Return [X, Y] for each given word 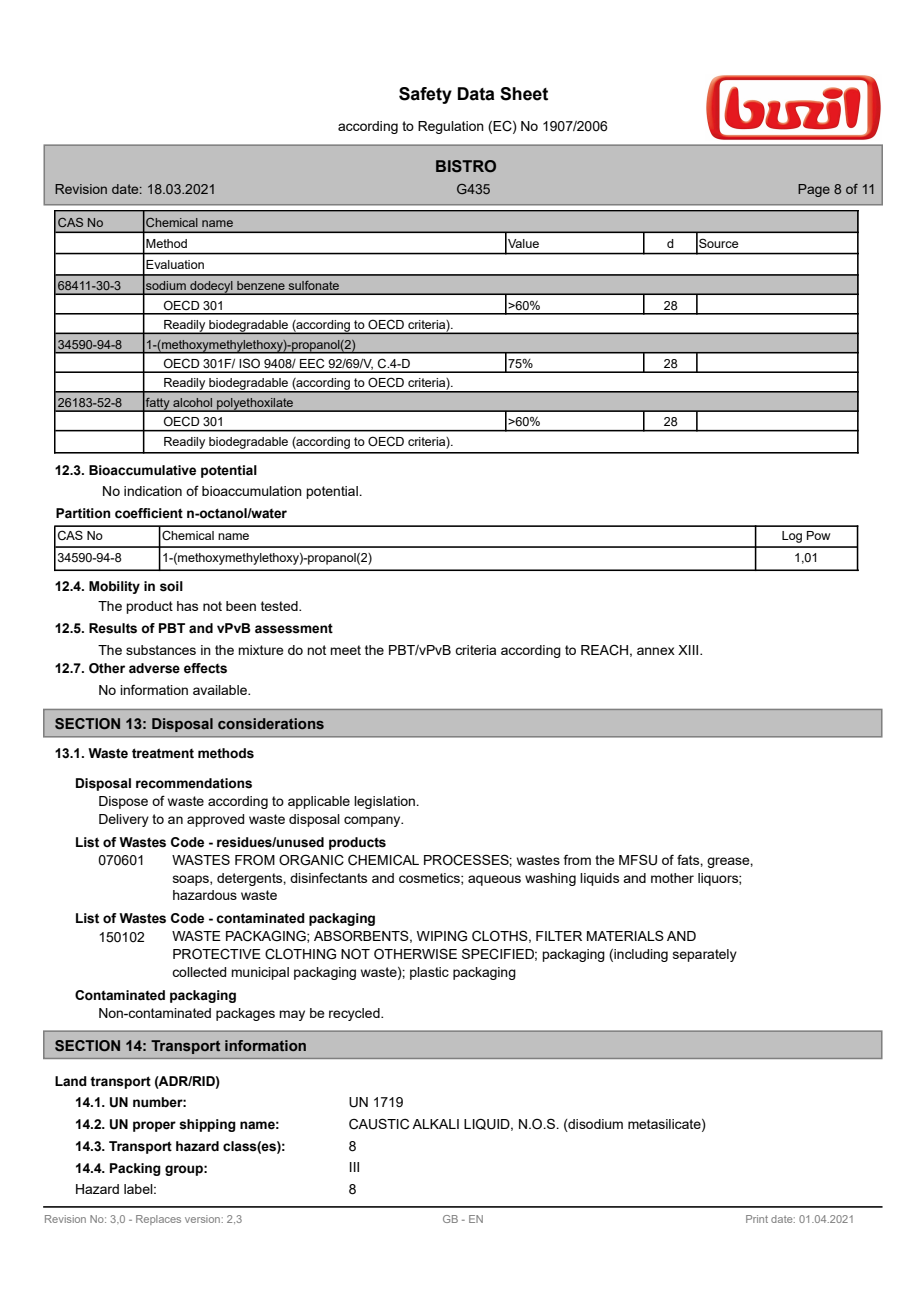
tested [280, 606]
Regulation [451, 127]
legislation [385, 802]
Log [792, 537]
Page [814, 190]
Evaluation [175, 264]
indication [153, 491]
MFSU [638, 860]
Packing [135, 1169]
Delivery [124, 820]
